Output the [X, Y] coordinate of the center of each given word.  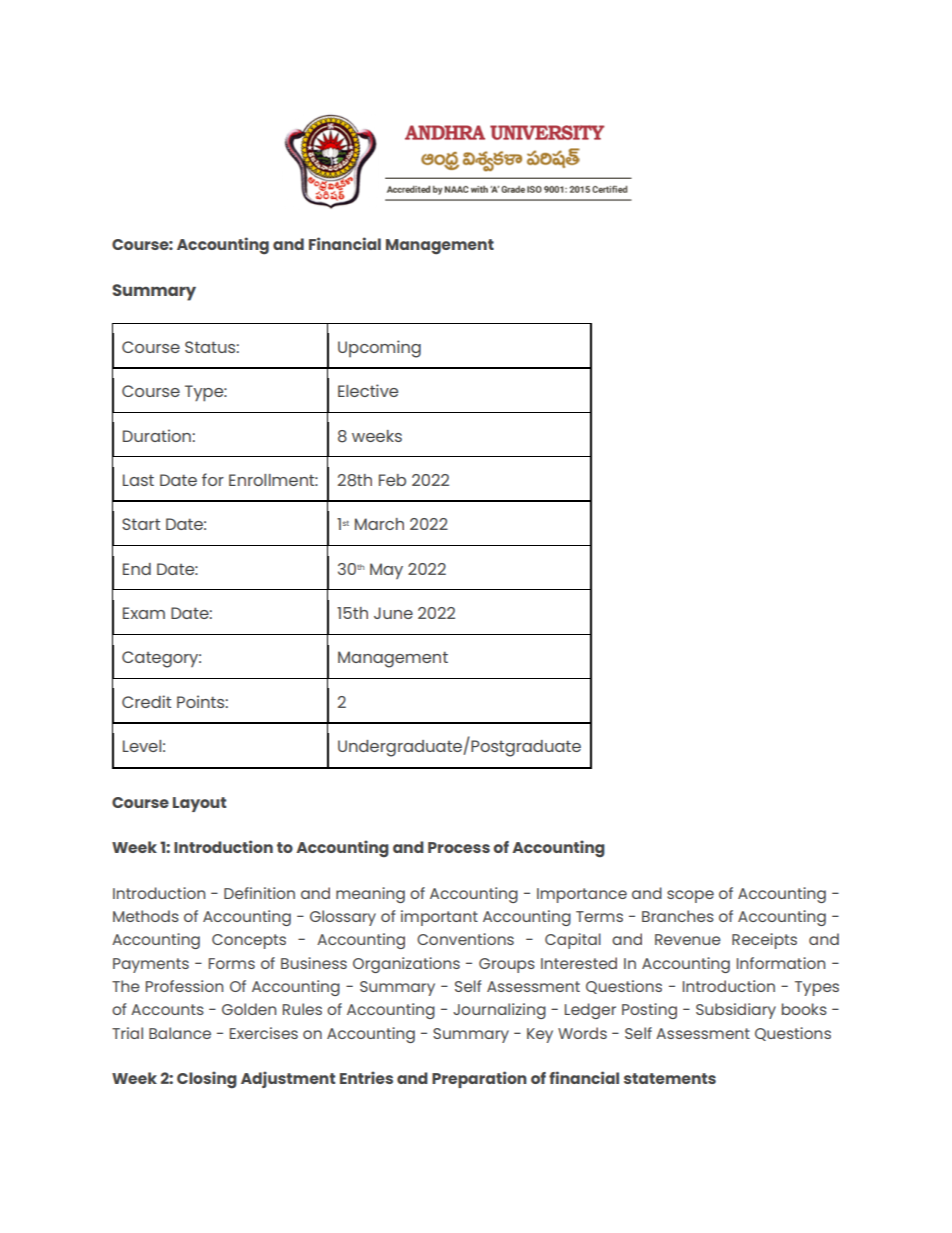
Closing [207, 1080]
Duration [157, 435]
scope [690, 896]
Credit [146, 701]
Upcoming [379, 349]
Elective [368, 390]
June [393, 613]
